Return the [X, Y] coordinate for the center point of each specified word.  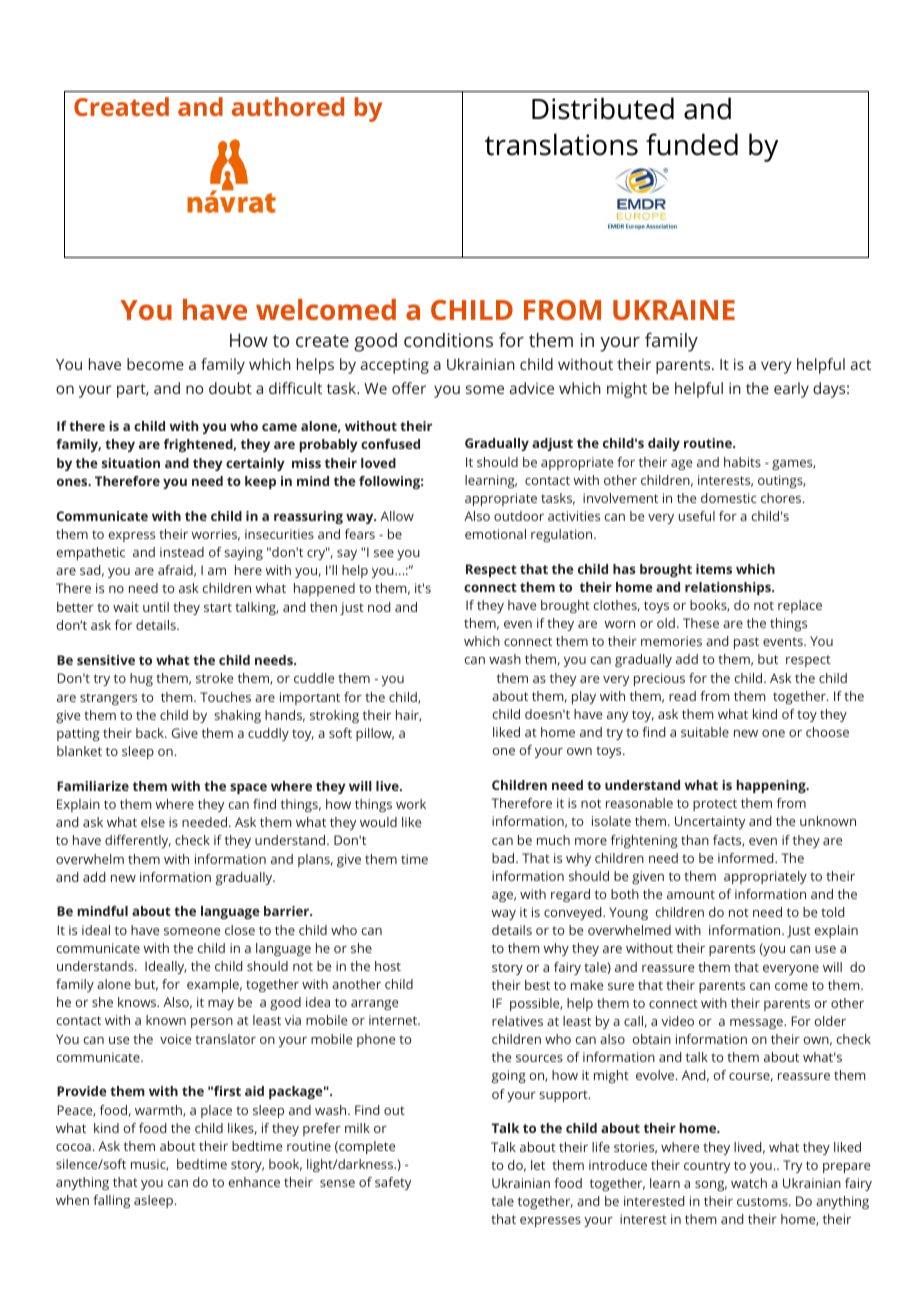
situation [131, 463]
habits [742, 462]
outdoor [519, 516]
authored [288, 106]
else [153, 822]
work [411, 804]
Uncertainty [710, 822]
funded [692, 144]
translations [561, 144]
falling [111, 1201]
